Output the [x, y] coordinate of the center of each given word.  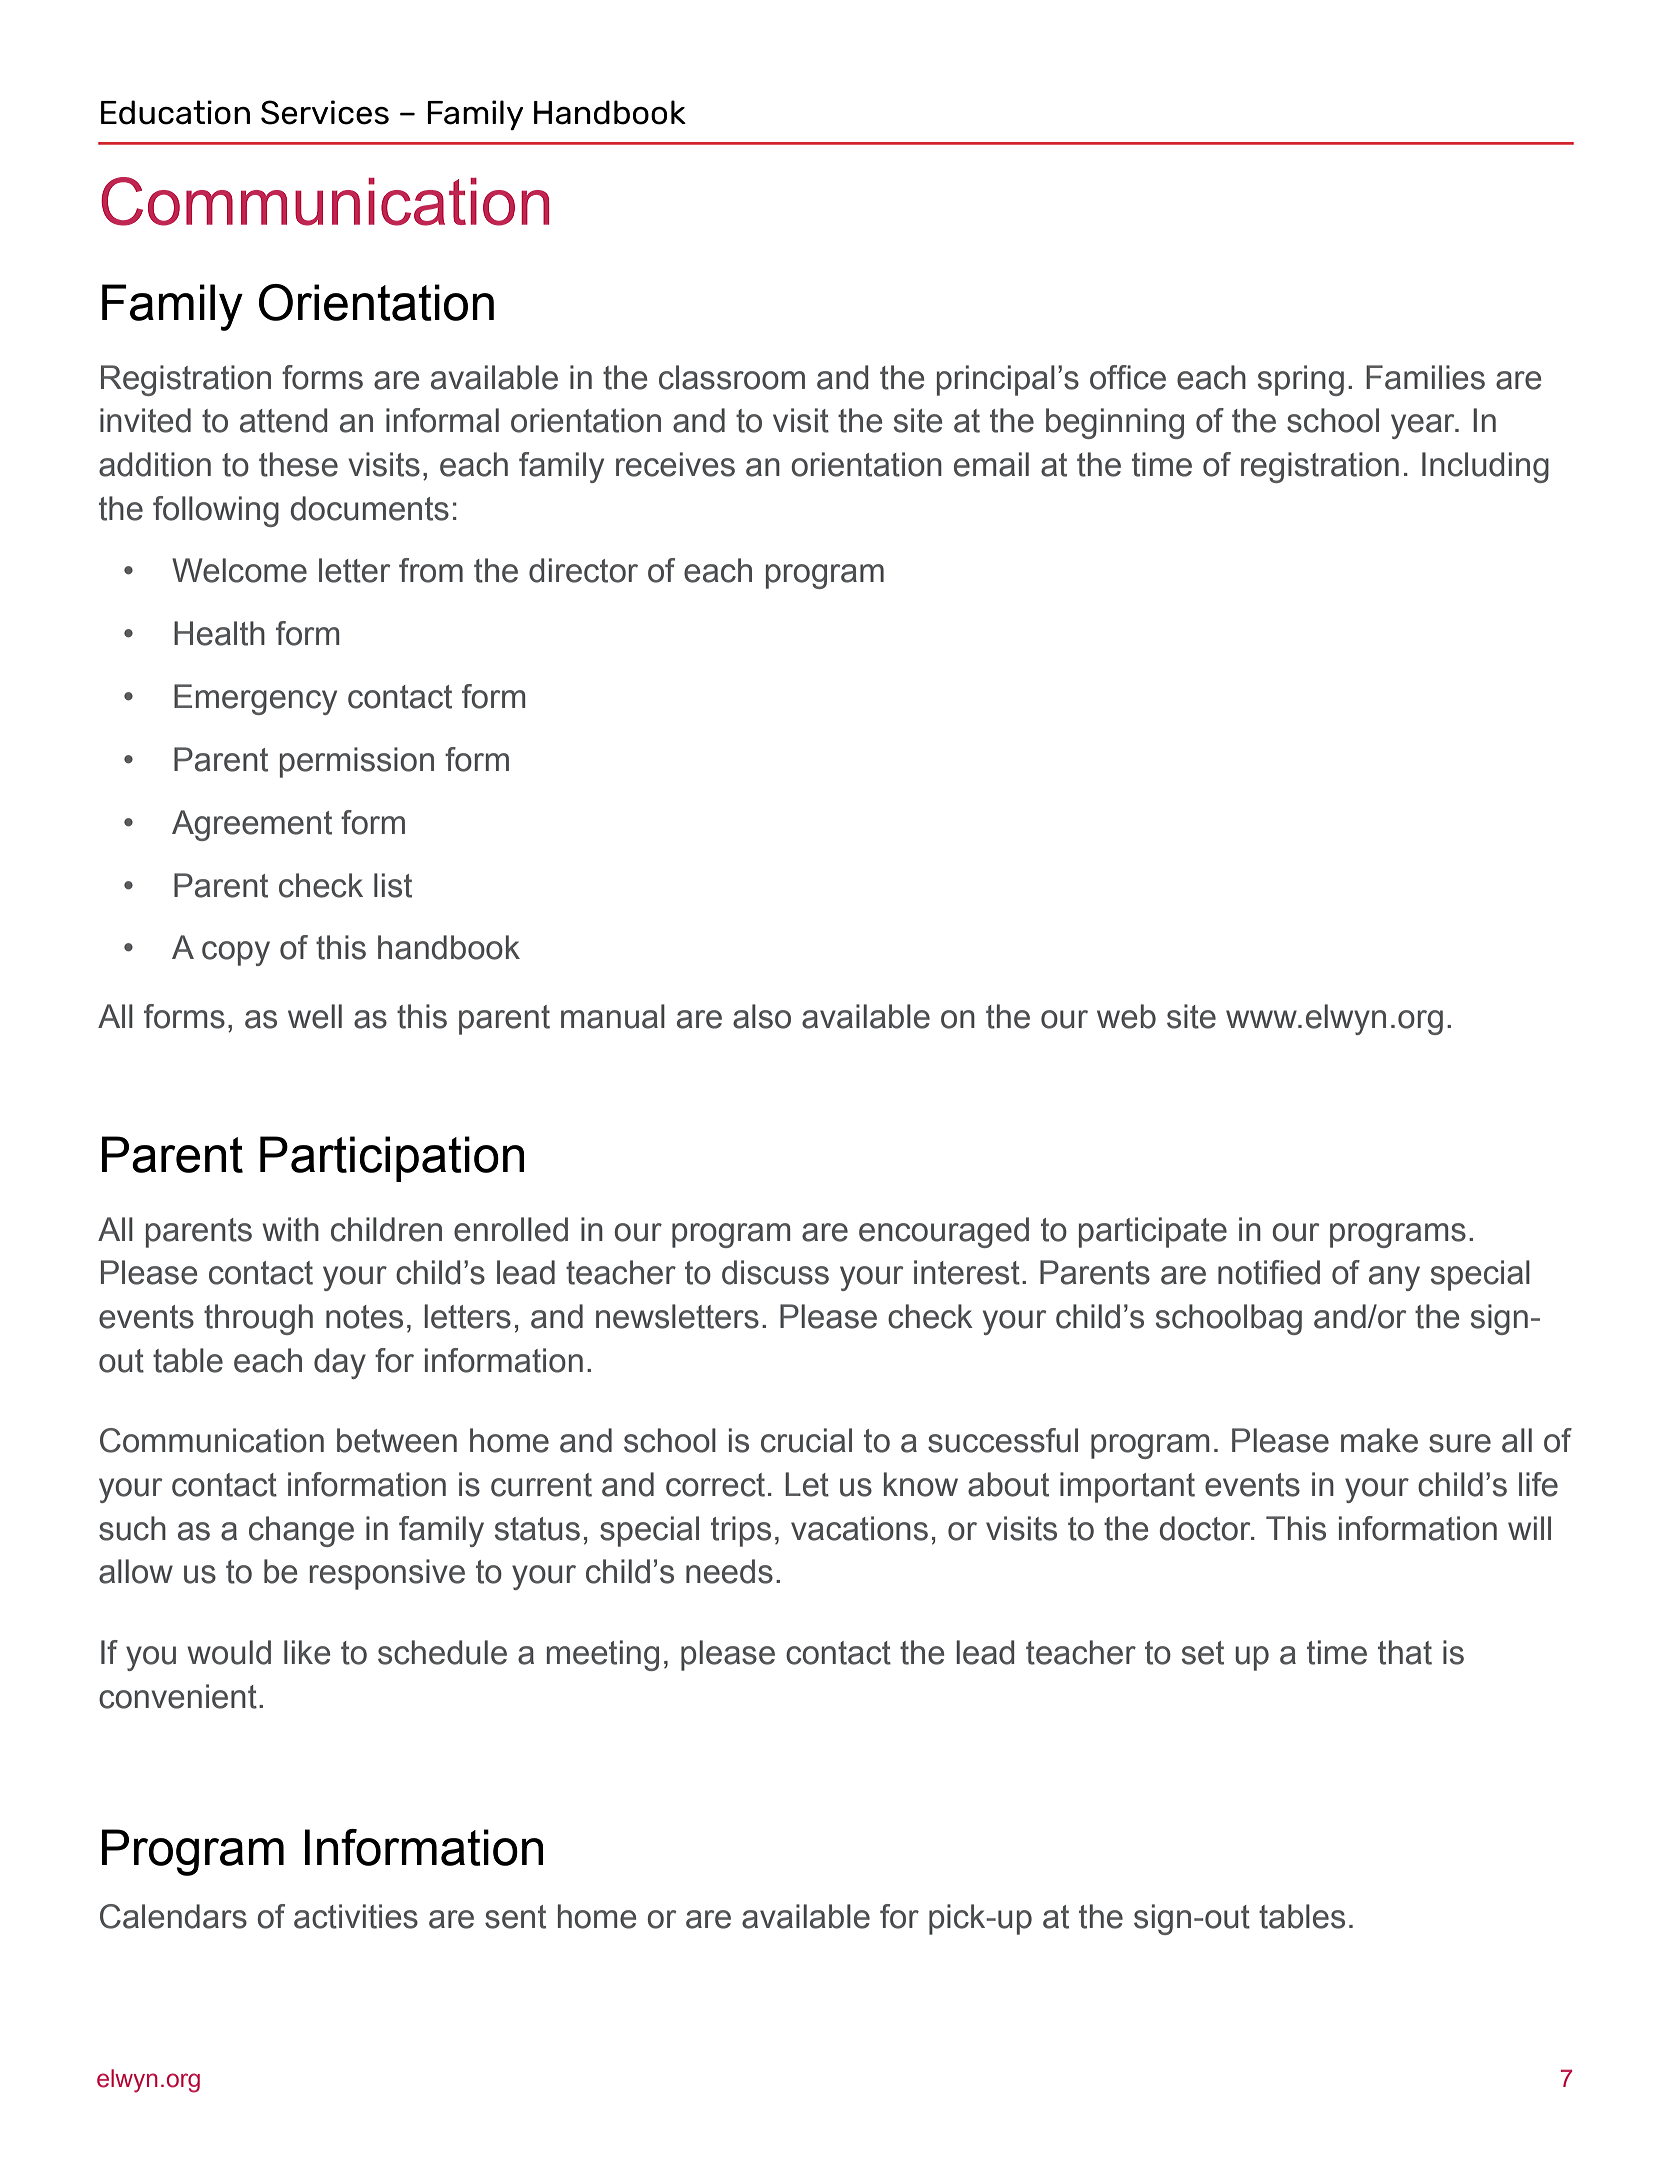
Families [1425, 377]
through [258, 1319]
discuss [775, 1272]
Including [1485, 467]
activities [356, 1916]
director [583, 570]
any [1394, 1278]
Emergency [255, 699]
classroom [732, 377]
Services [325, 112]
